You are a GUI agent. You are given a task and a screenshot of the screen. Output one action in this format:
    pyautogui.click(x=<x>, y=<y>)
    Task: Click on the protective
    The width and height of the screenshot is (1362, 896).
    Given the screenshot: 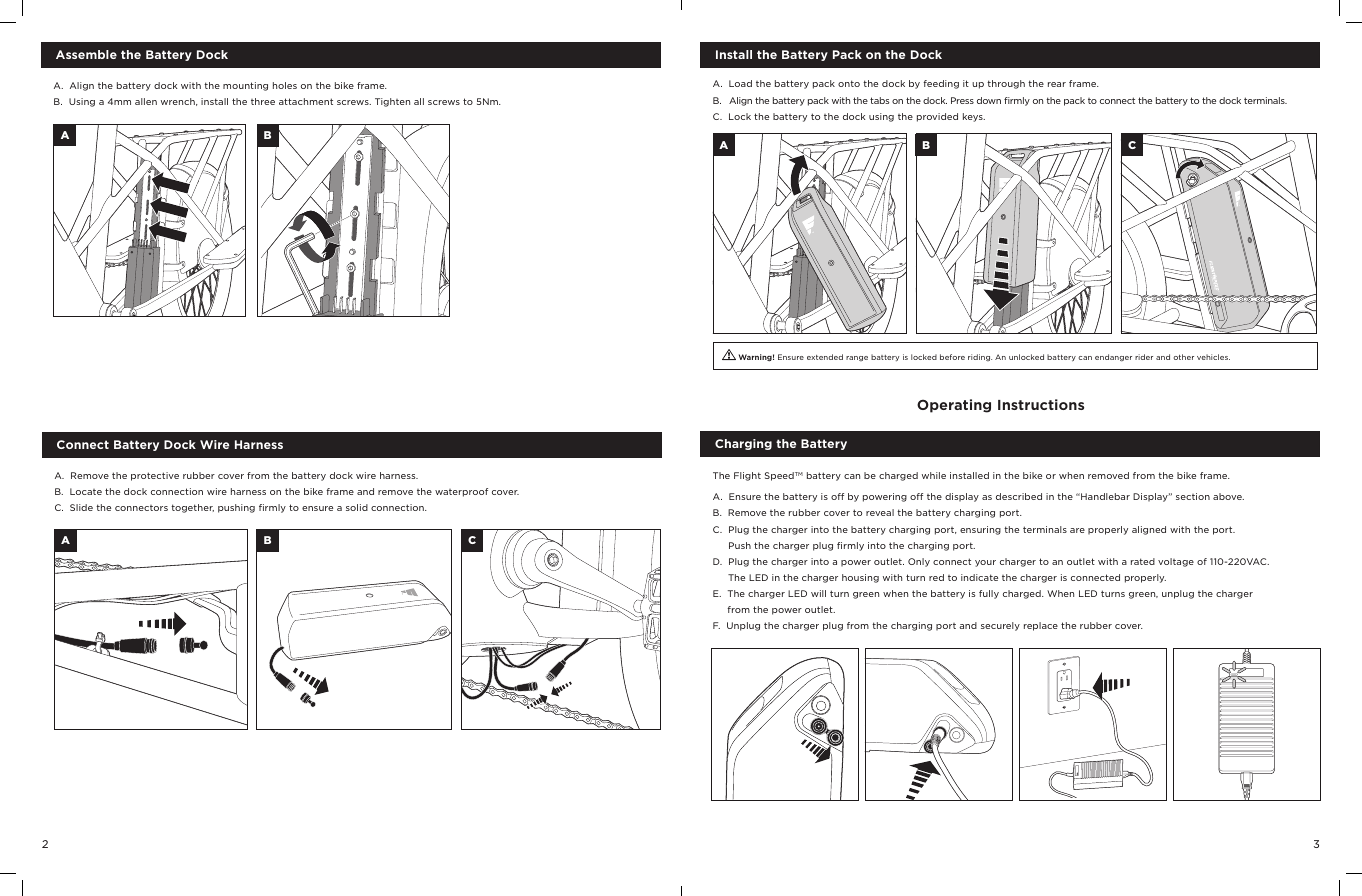 What is the action you would take?
    pyautogui.click(x=155, y=476)
